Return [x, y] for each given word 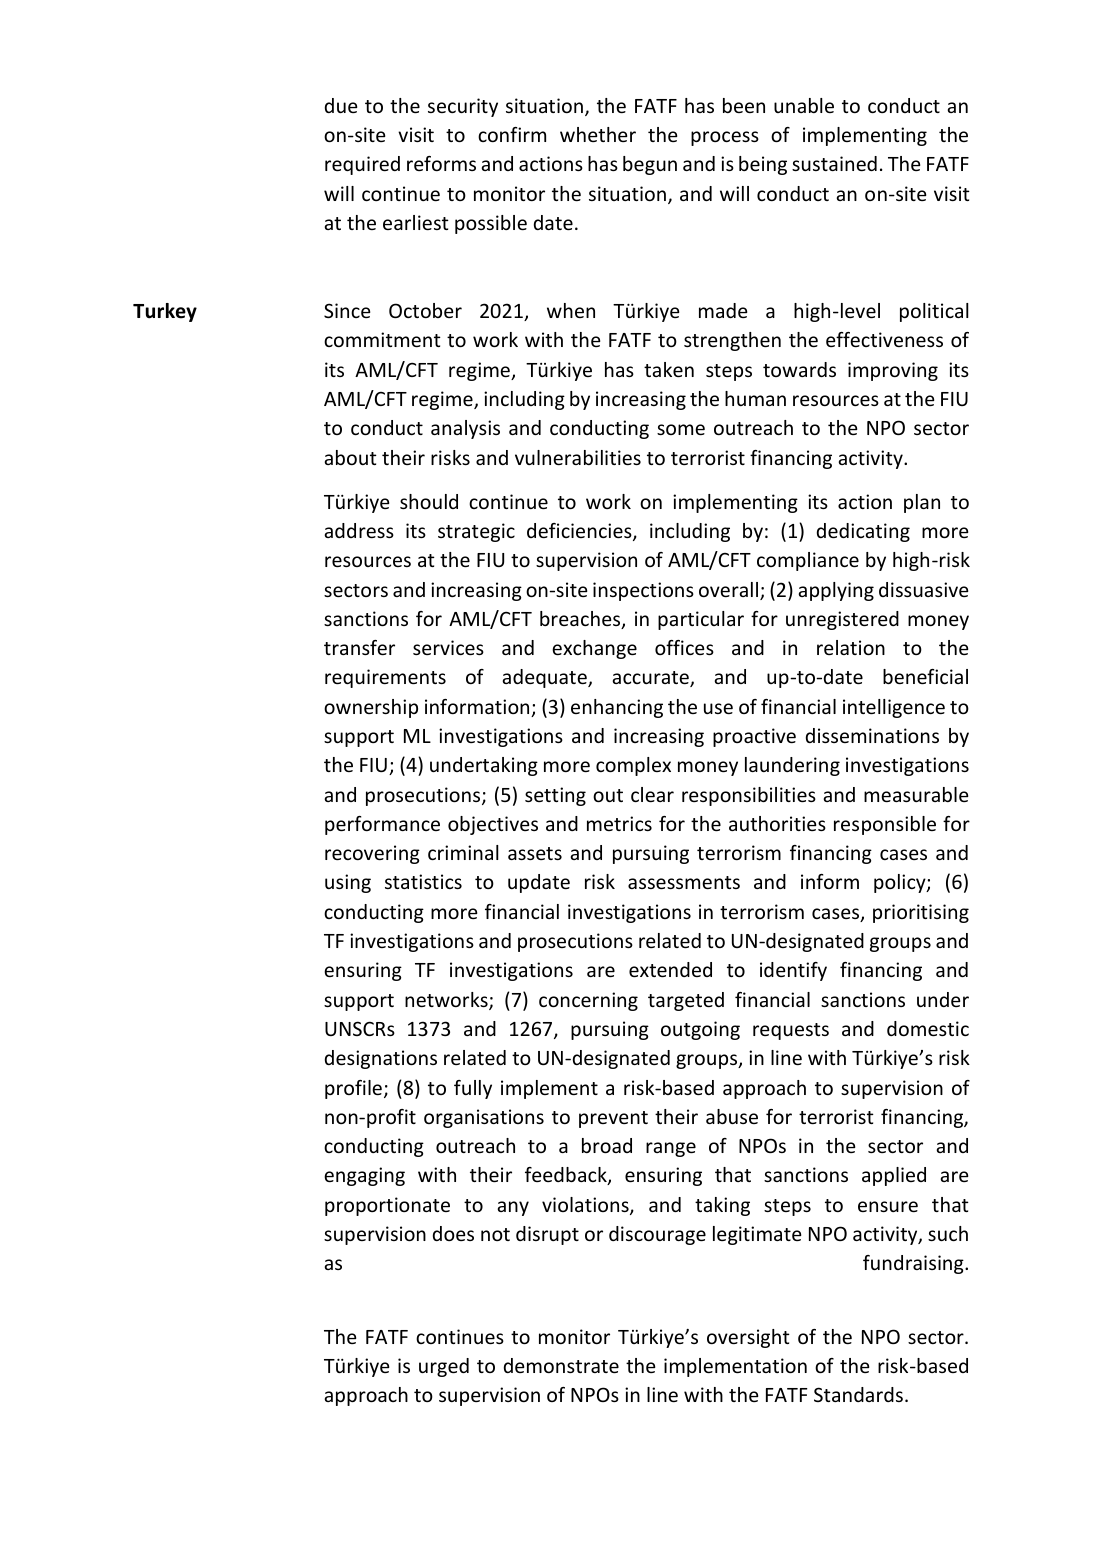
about [350, 457]
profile [353, 1089]
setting [555, 796]
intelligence [894, 708]
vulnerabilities [578, 457]
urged [444, 1367]
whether [598, 134]
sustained [834, 163]
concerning [588, 1001]
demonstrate [561, 1365]
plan [922, 503]
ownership [371, 708]
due [341, 105]
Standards [858, 1394]
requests [791, 1031]
